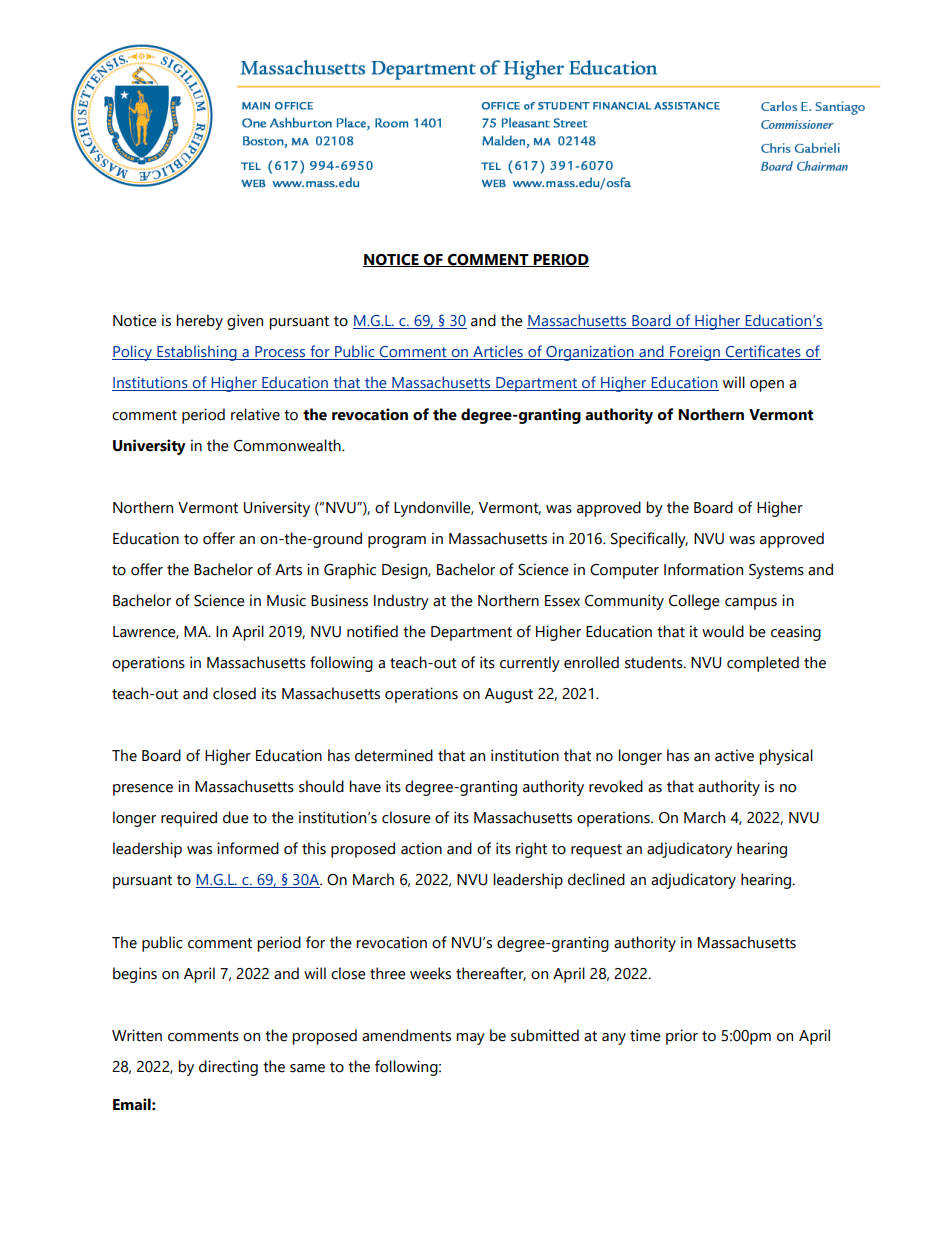  Describe the element at coordinates (498, 352) in the image. I see `Articles` at that location.
